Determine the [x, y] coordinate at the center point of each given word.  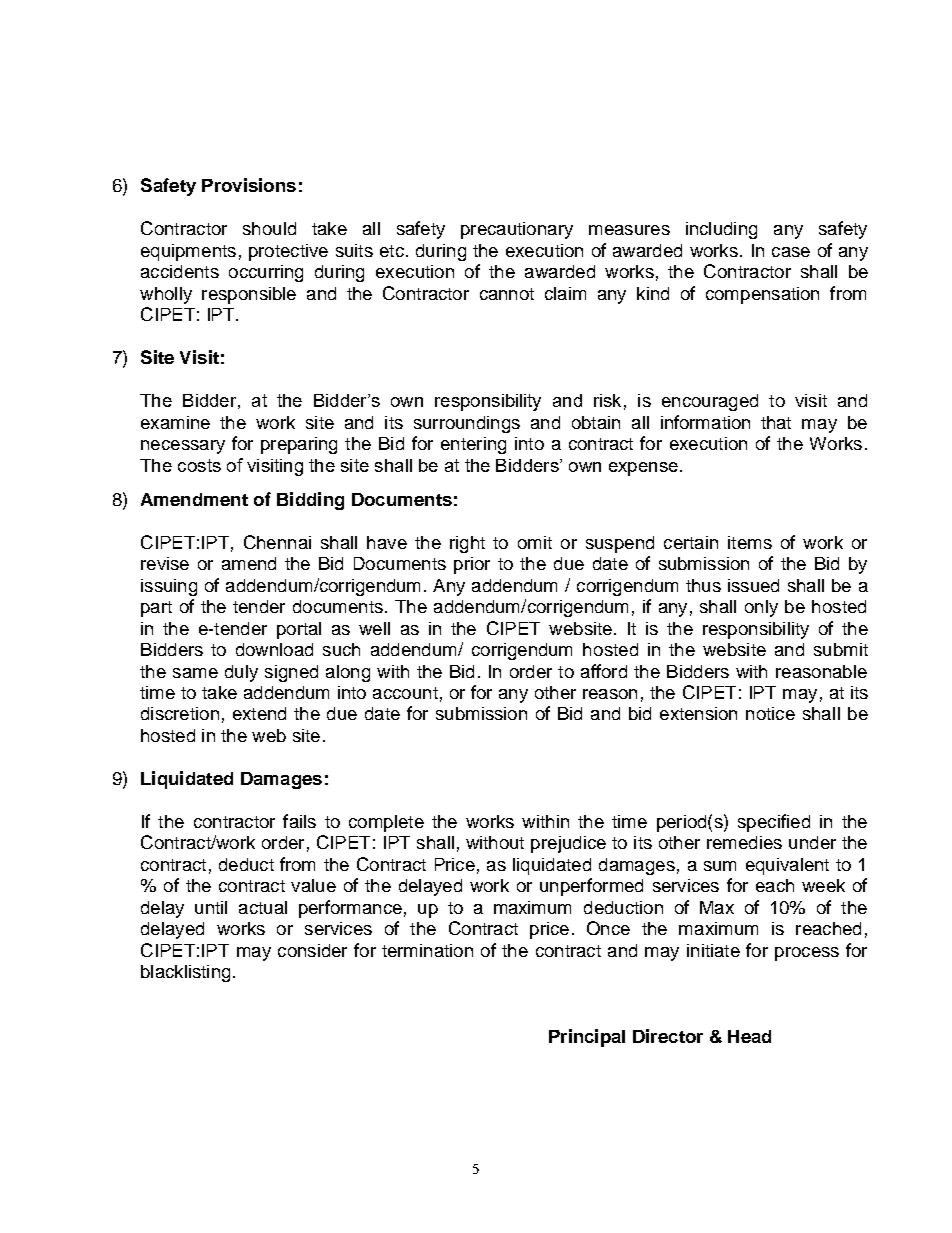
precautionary [517, 230]
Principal [587, 1038]
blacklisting [185, 973]
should [269, 228]
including [721, 230]
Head [749, 1036]
